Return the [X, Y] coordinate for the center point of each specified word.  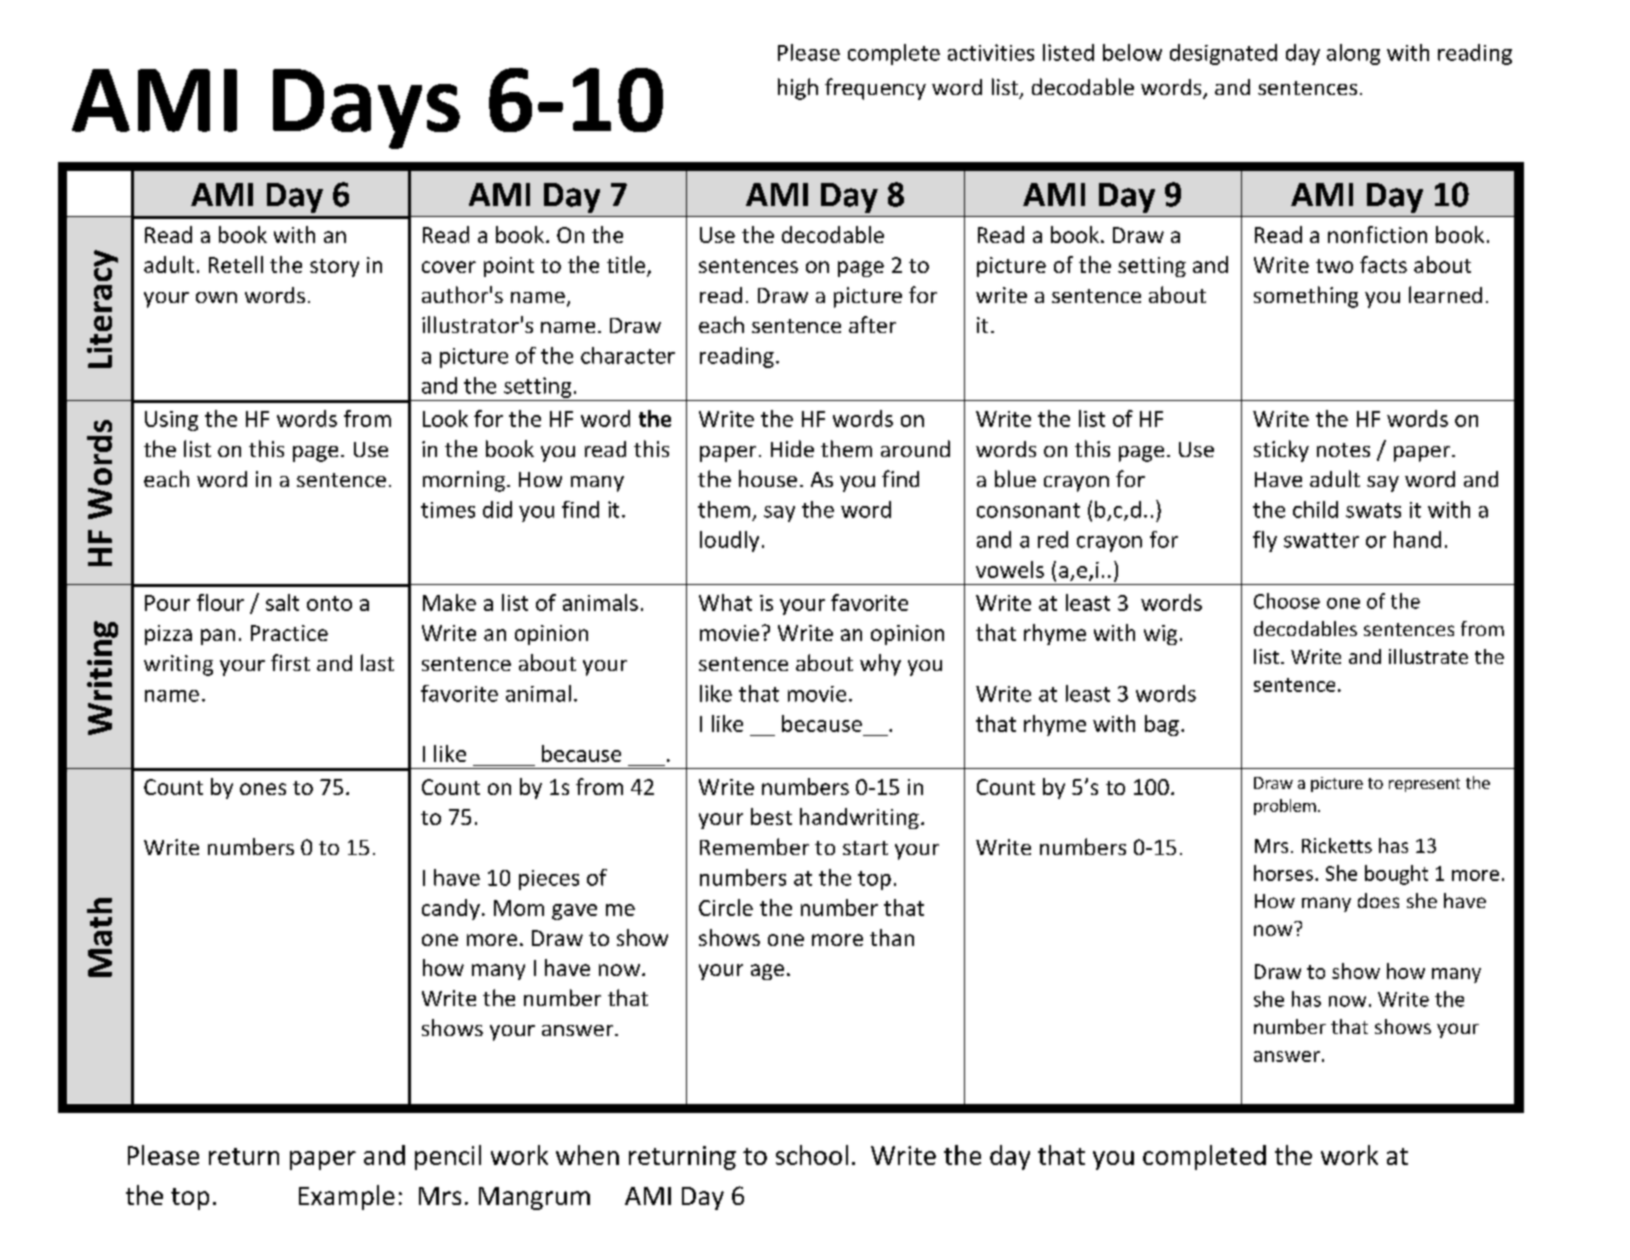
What [725, 602]
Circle [726, 907]
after [872, 324]
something [1306, 297]
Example [347, 1197]
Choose [1287, 601]
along [1353, 54]
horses [1283, 873]
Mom [519, 908]
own [216, 297]
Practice [289, 633]
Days [366, 109]
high [798, 89]
